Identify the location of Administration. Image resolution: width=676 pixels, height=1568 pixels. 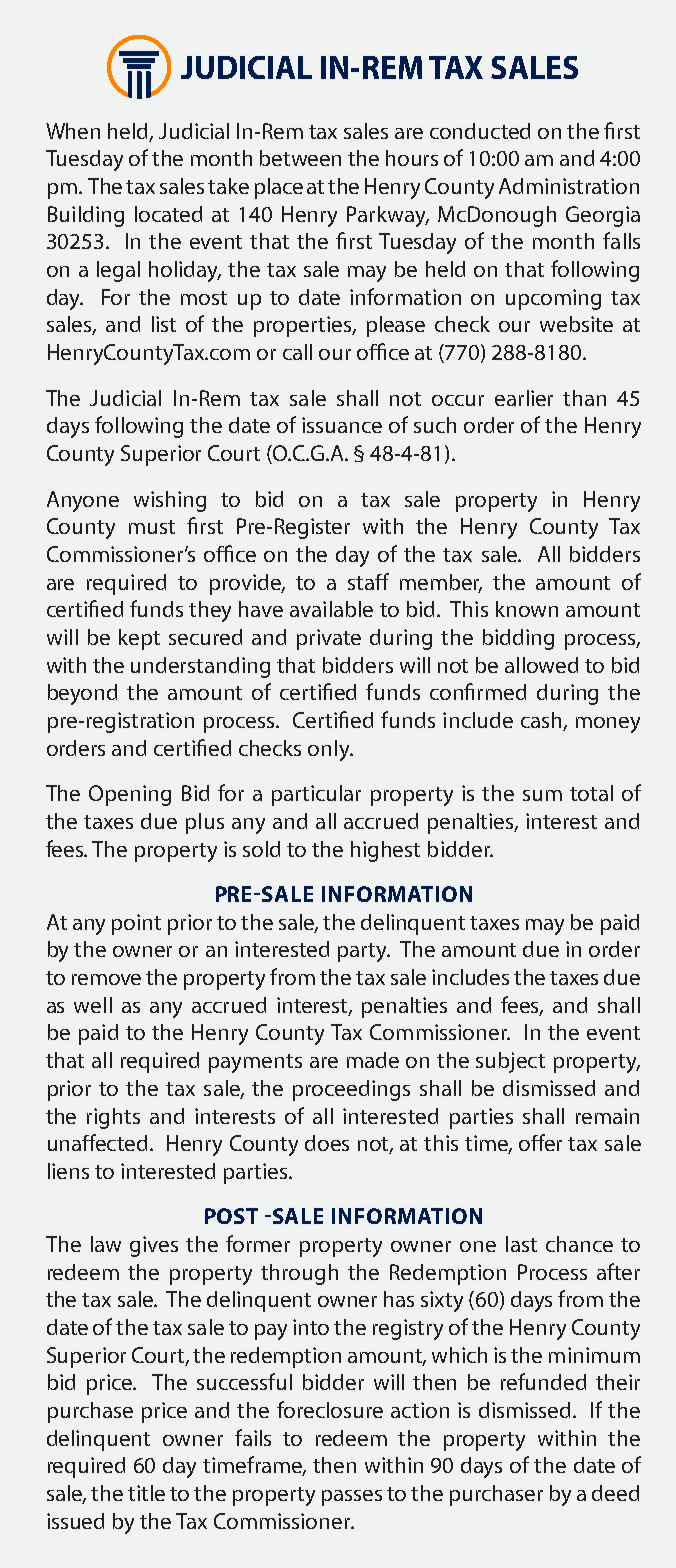
(569, 186).
